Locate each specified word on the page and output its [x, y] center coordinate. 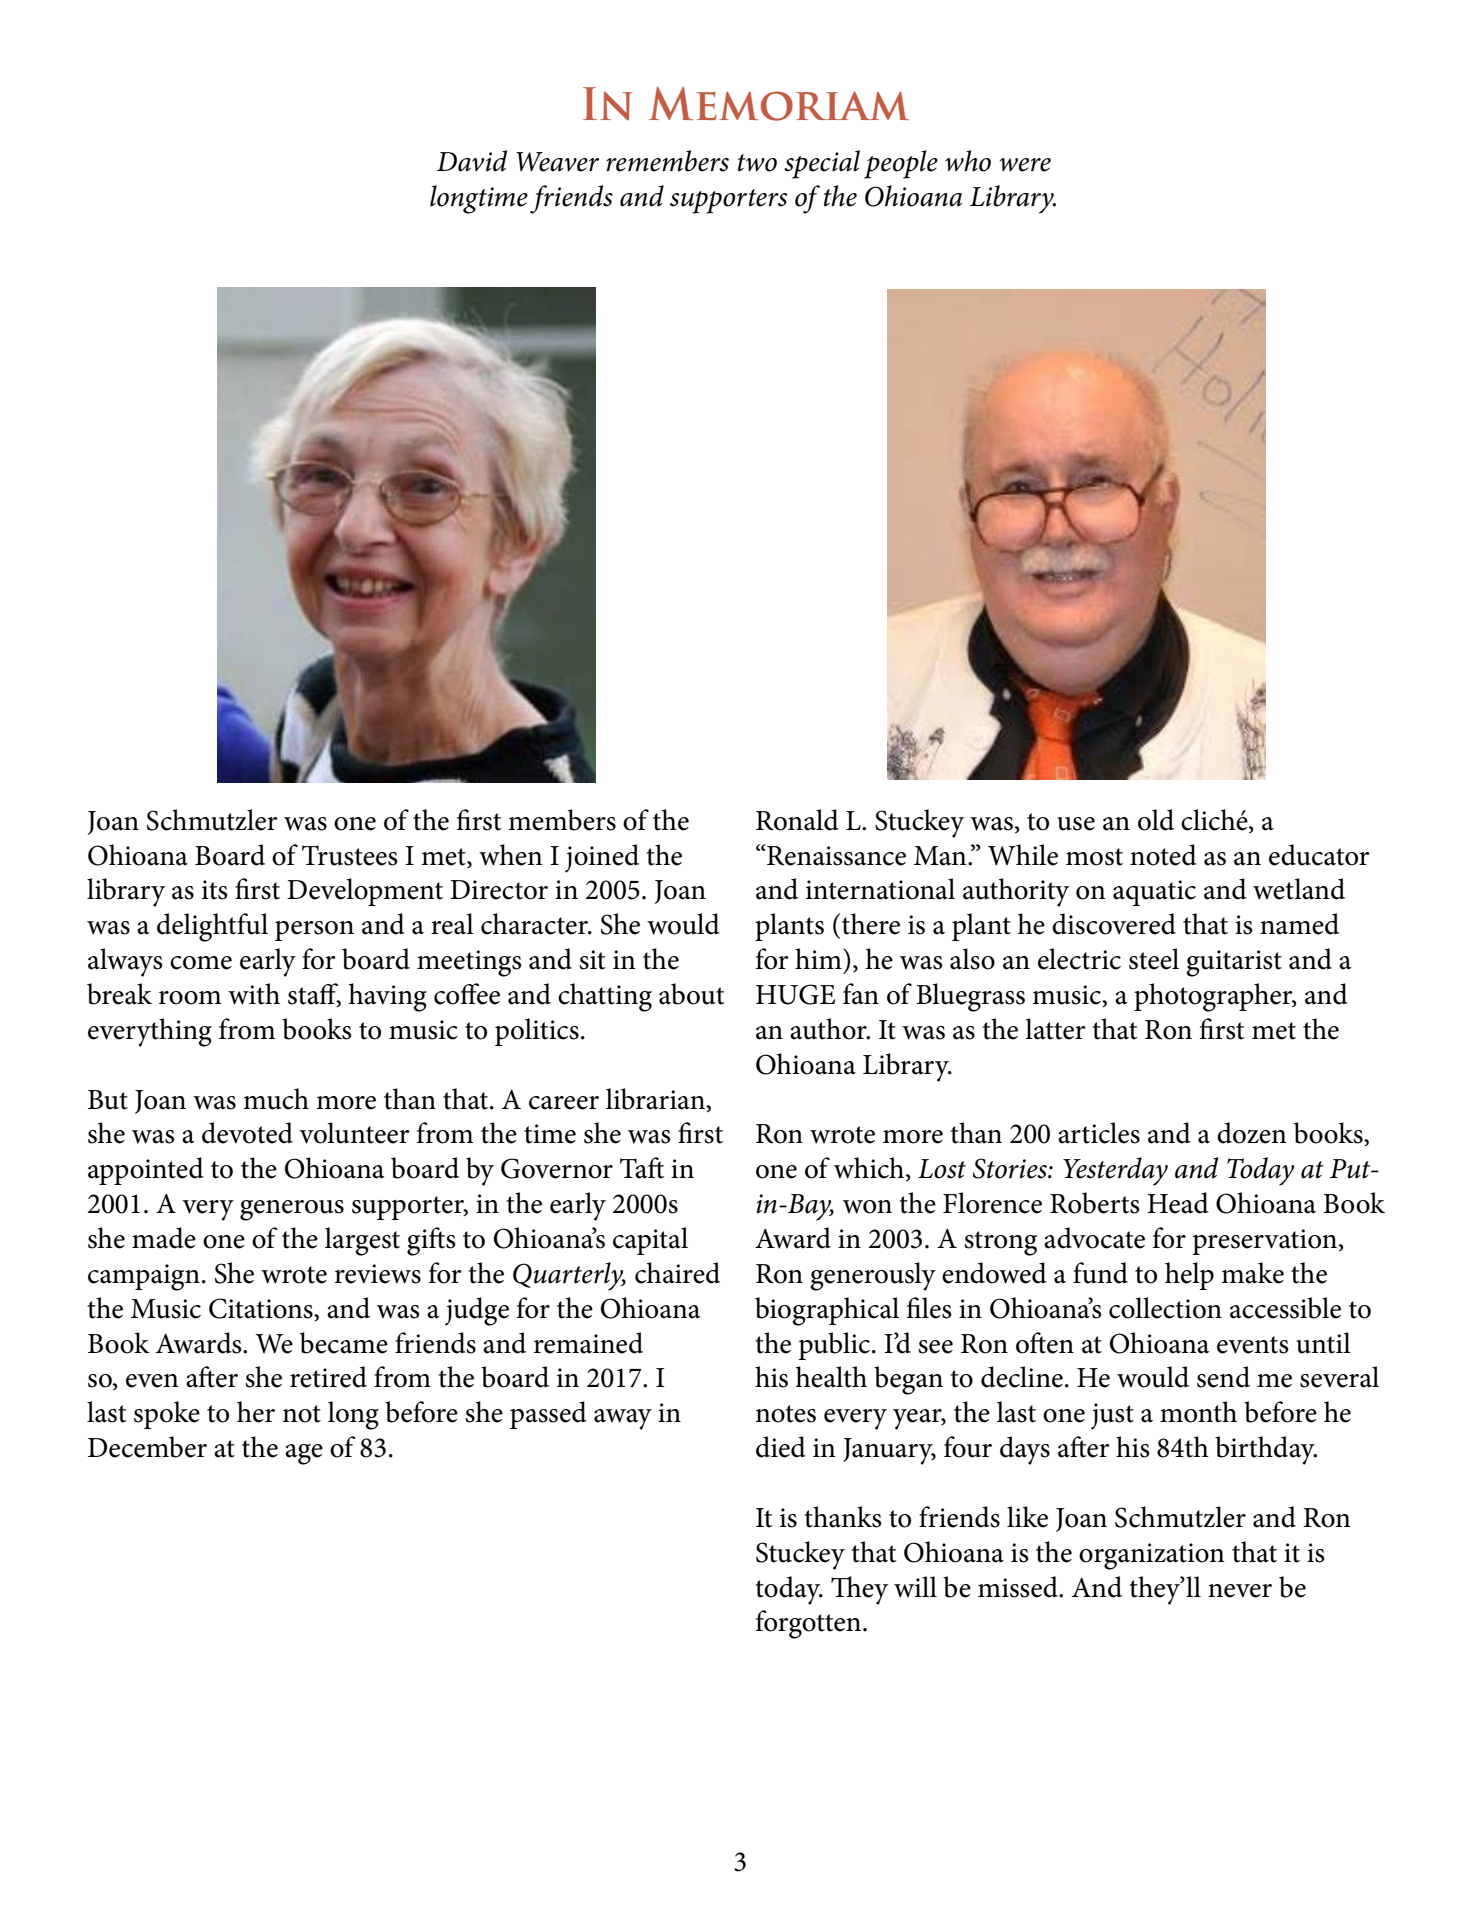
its [215, 890]
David [472, 161]
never [1240, 1591]
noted [1163, 855]
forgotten [808, 1624]
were [1025, 165]
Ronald [797, 820]
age [304, 1454]
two [757, 163]
